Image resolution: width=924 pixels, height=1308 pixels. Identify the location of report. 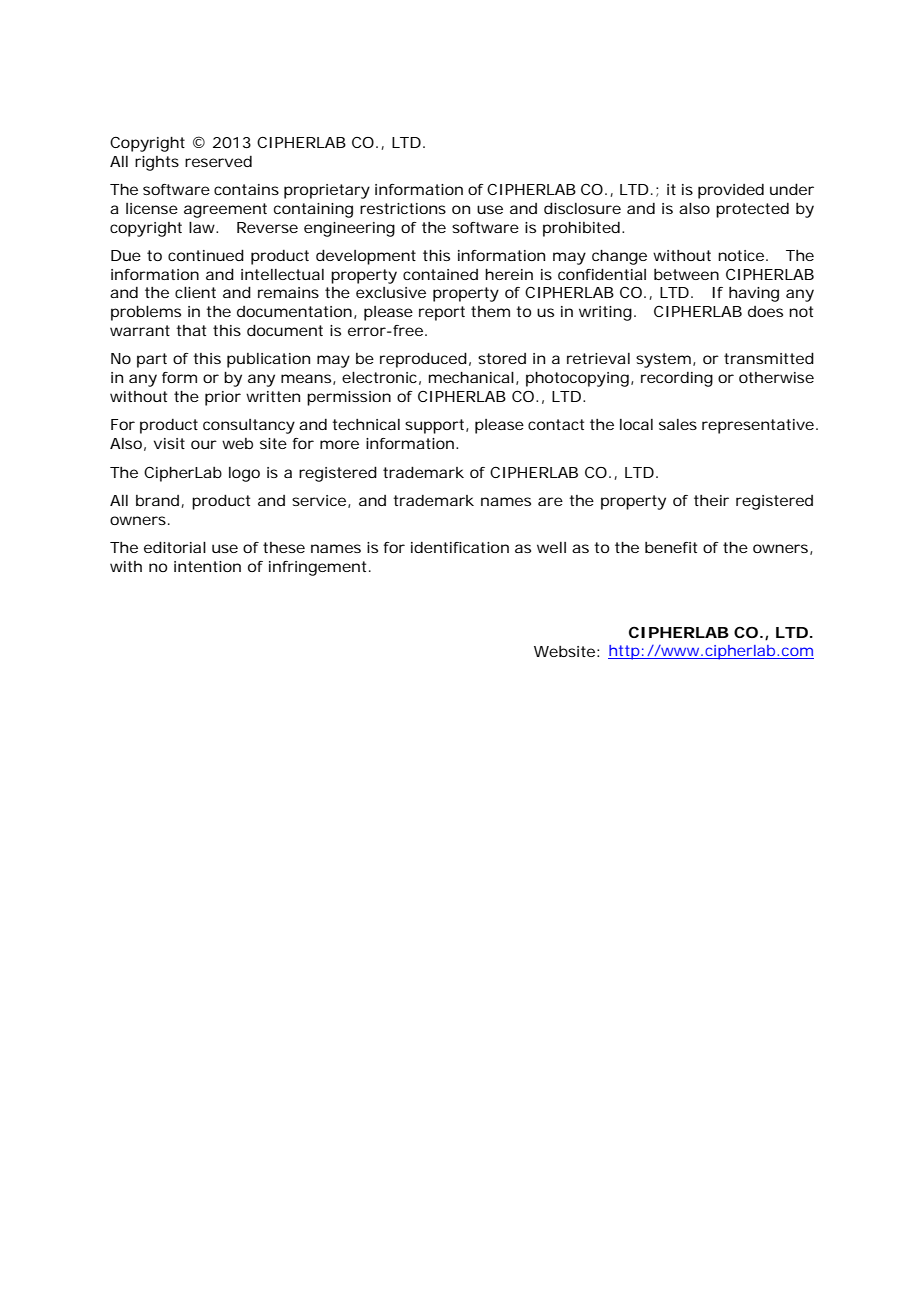
(442, 313).
